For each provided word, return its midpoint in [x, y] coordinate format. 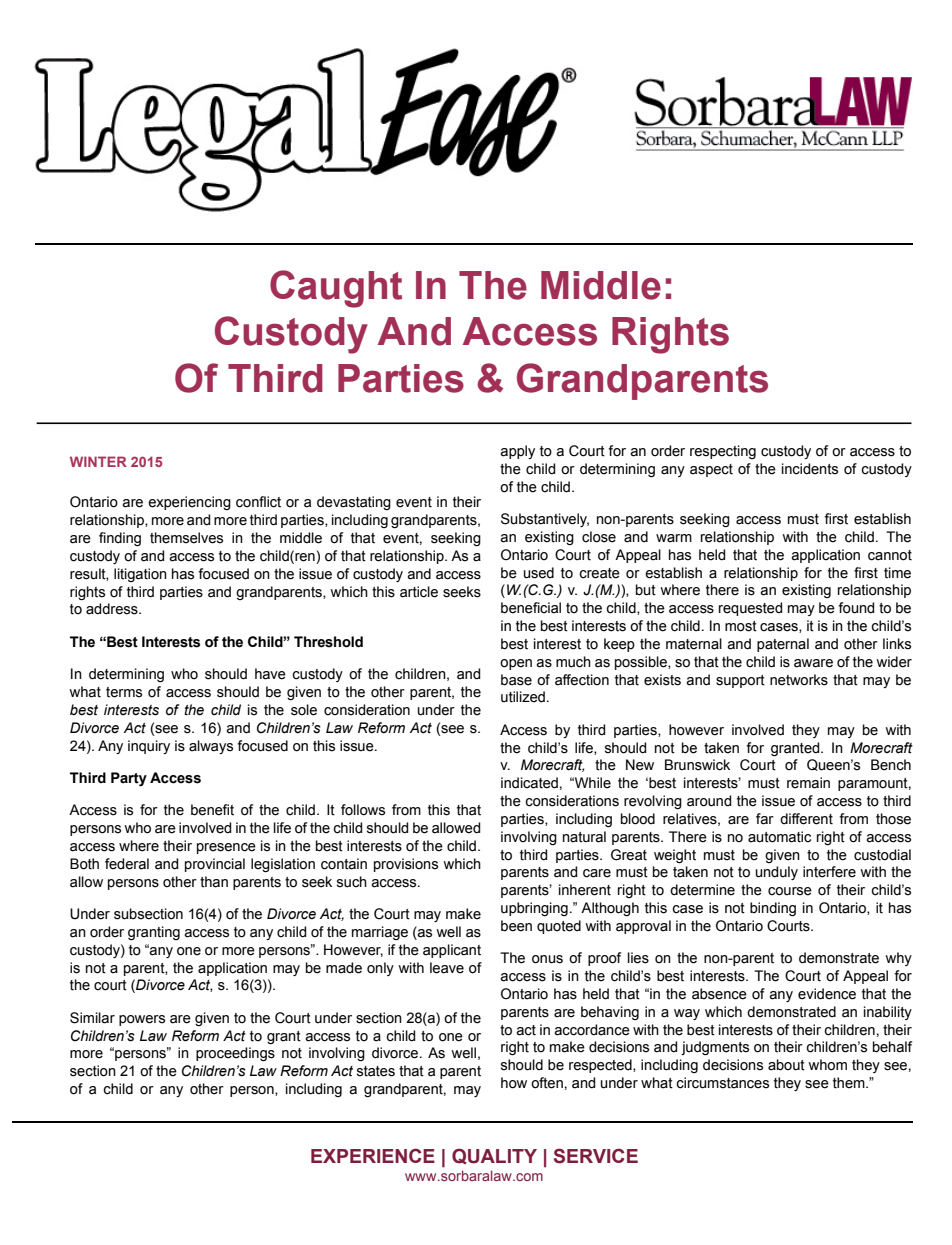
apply [517, 452]
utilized [523, 697]
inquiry [149, 747]
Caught [336, 289]
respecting [723, 452]
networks [799, 680]
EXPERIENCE [373, 1155]
